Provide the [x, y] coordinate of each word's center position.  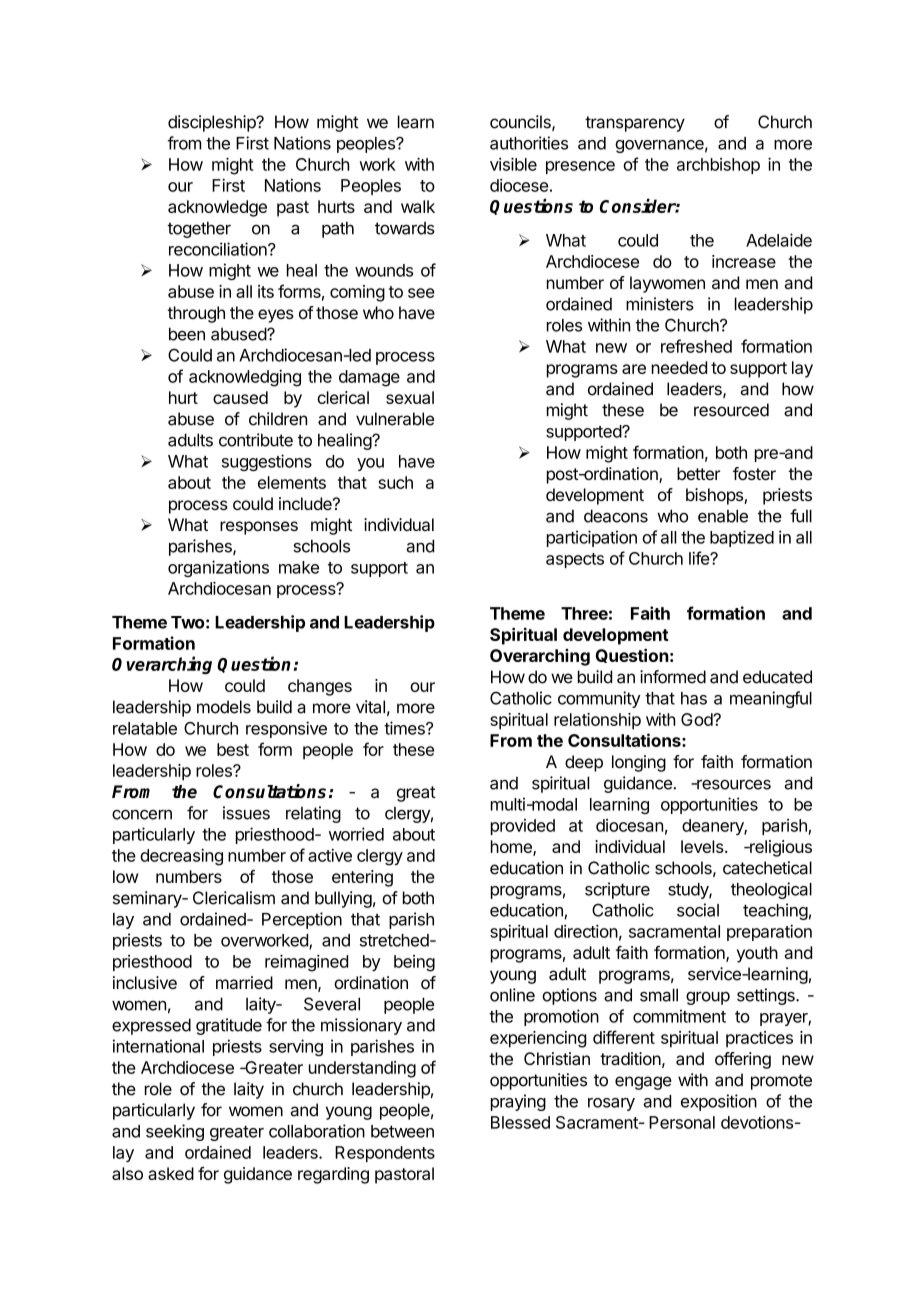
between [402, 1131]
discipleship [213, 123]
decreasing [181, 857]
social [698, 910]
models [224, 707]
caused [240, 397]
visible [513, 164]
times [405, 728]
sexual [410, 397]
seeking [175, 1132]
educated [777, 677]
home [512, 848]
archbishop [718, 166]
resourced [731, 410]
